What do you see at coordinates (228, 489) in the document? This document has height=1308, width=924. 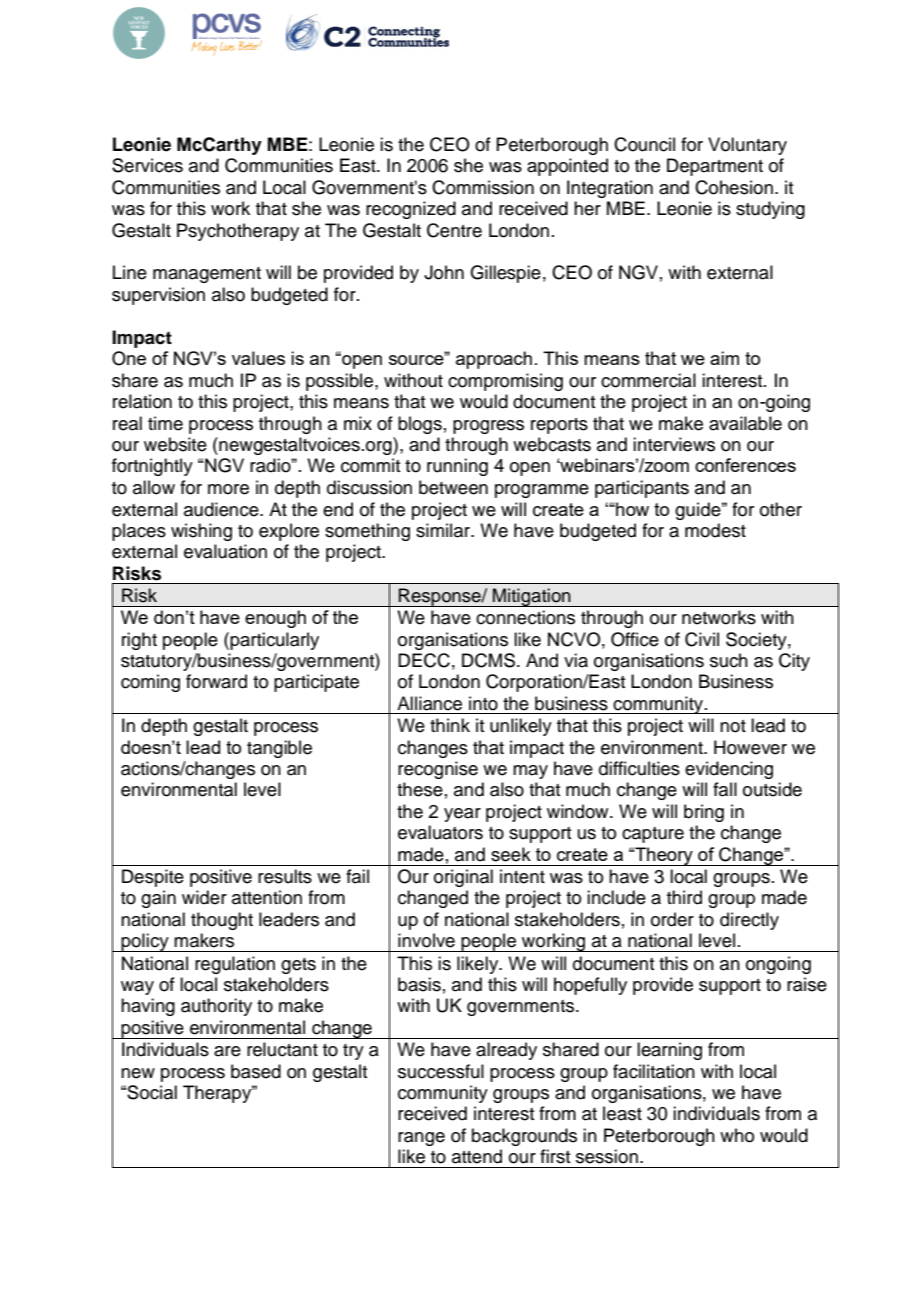 I see `more` at bounding box center [228, 489].
